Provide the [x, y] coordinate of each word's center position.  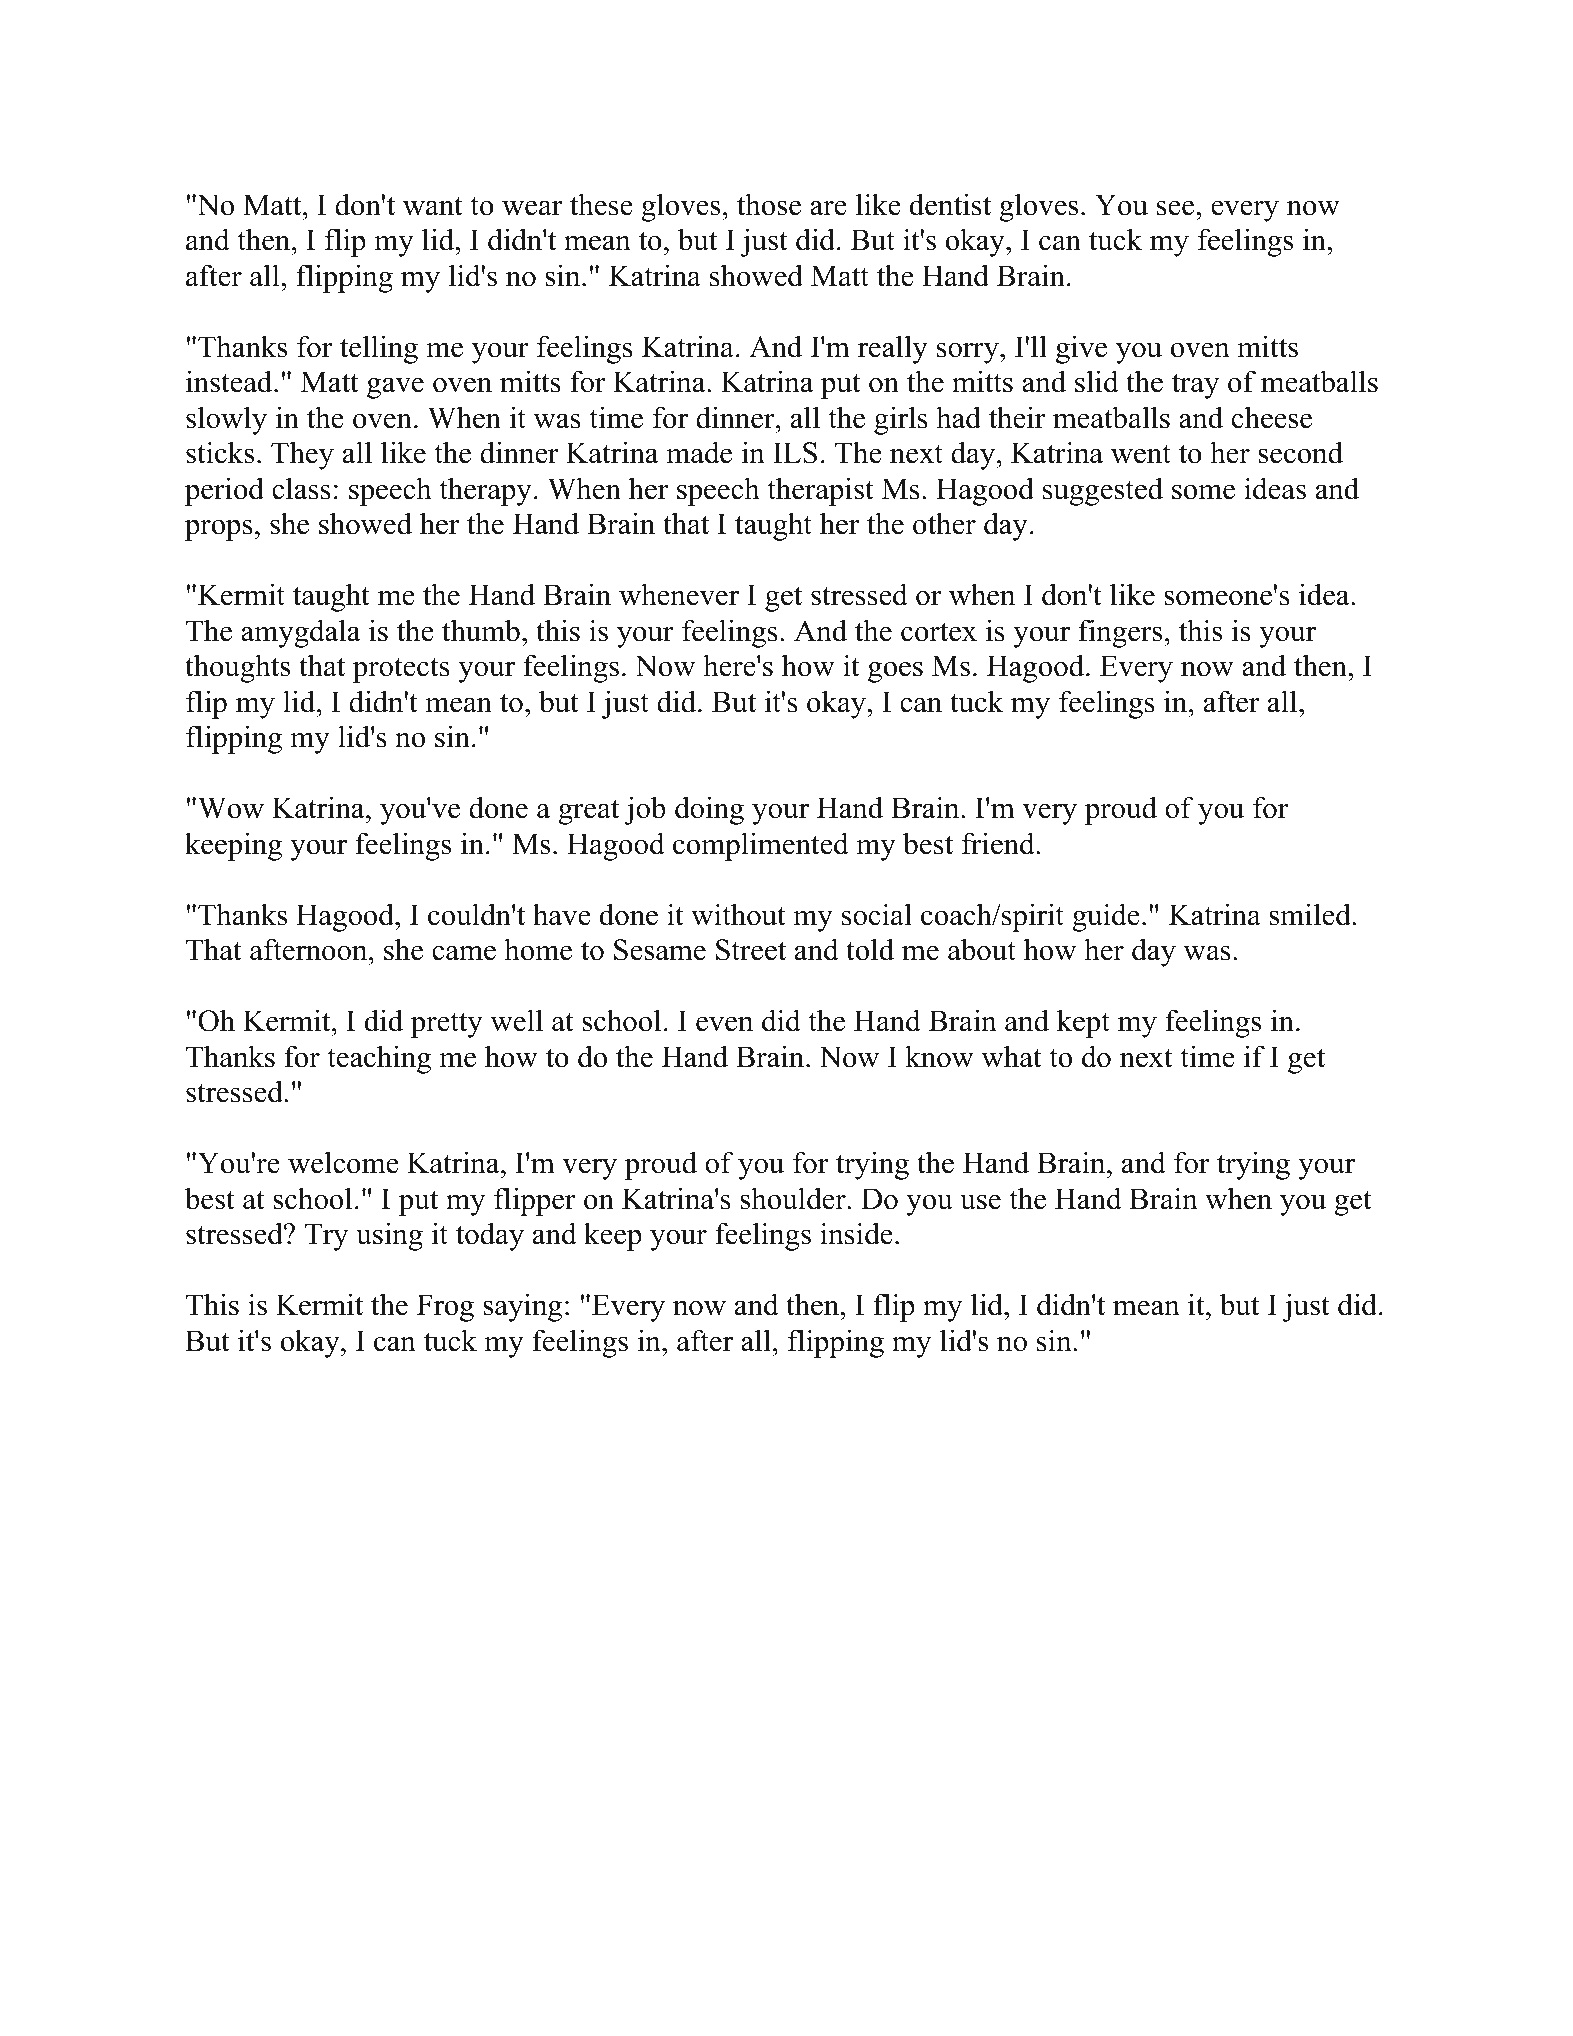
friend [999, 843]
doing [709, 810]
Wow [231, 808]
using [389, 1236]
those [769, 204]
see [1177, 208]
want [433, 206]
